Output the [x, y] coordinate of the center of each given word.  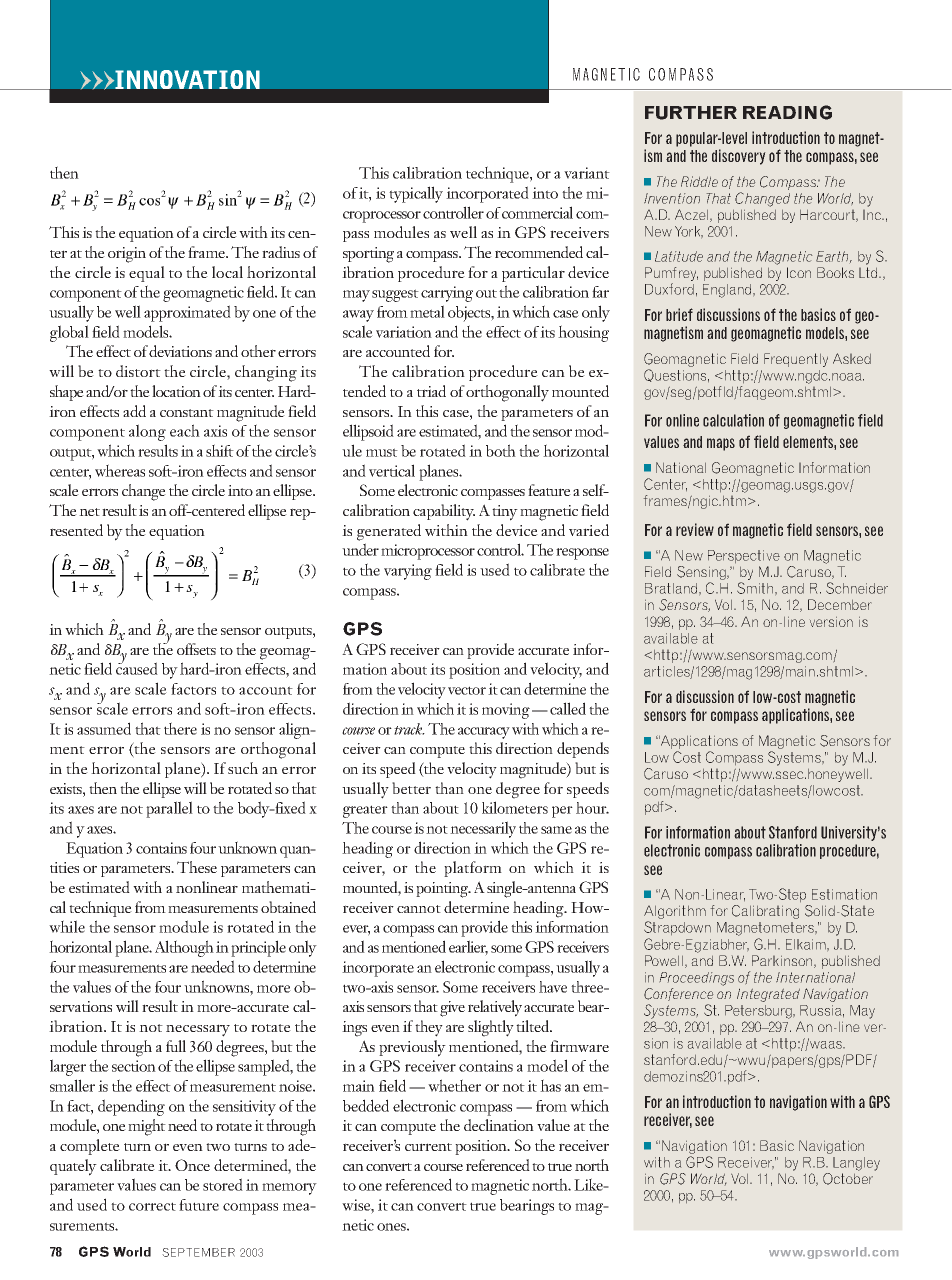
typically [416, 194]
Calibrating [765, 912]
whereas [120, 470]
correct [152, 1206]
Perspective [744, 556]
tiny [505, 513]
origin [127, 255]
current [428, 1147]
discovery [738, 157]
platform [473, 869]
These [197, 867]
